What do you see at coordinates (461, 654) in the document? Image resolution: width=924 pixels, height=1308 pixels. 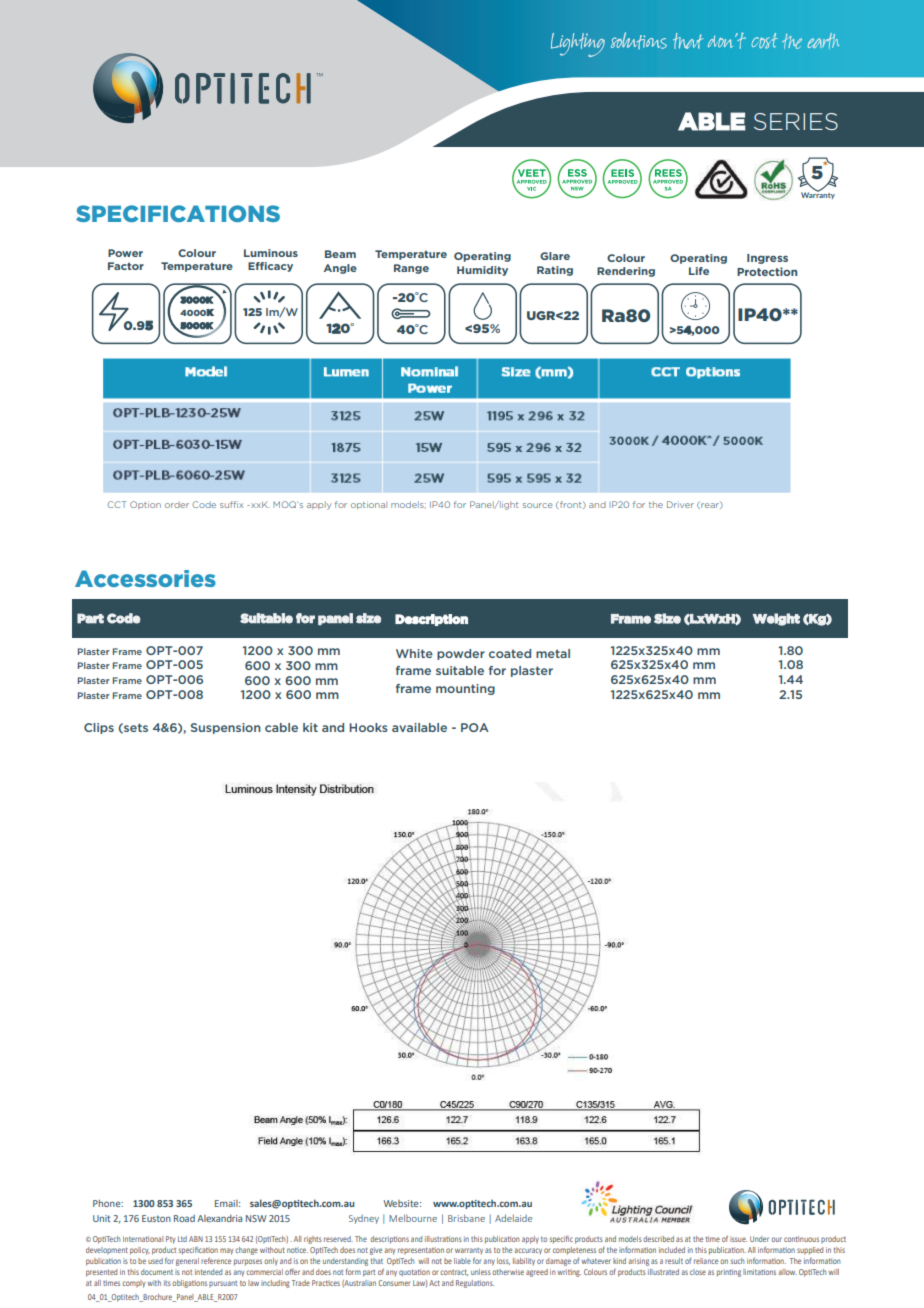 I see `powder` at bounding box center [461, 654].
